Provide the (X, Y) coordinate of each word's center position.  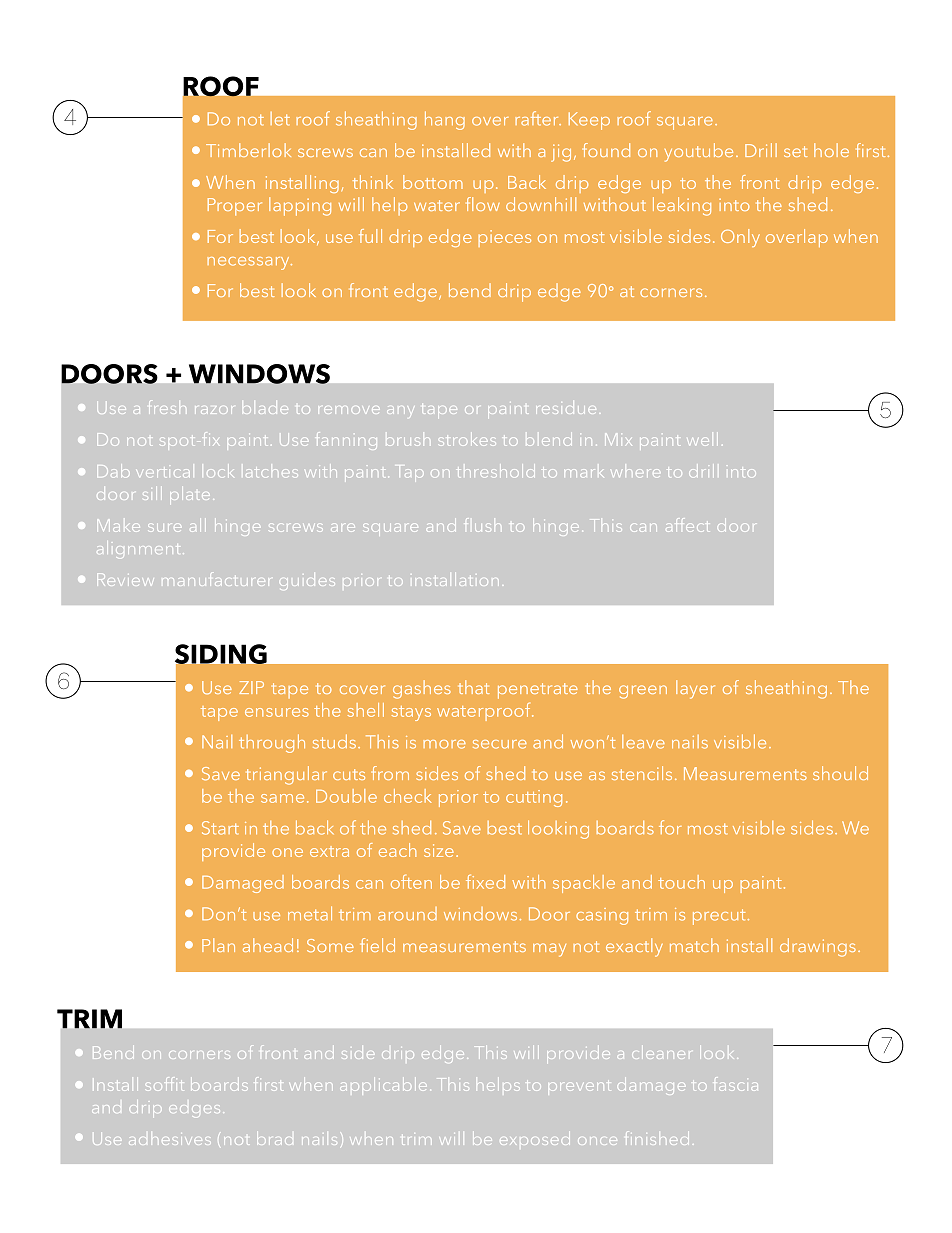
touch (681, 882)
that (474, 687)
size (439, 850)
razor (213, 410)
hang (445, 120)
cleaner (661, 1052)
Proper (235, 207)
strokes (468, 439)
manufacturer (216, 579)
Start (220, 828)
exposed (535, 1138)
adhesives (170, 1141)
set (795, 151)
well (702, 439)
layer (695, 689)
